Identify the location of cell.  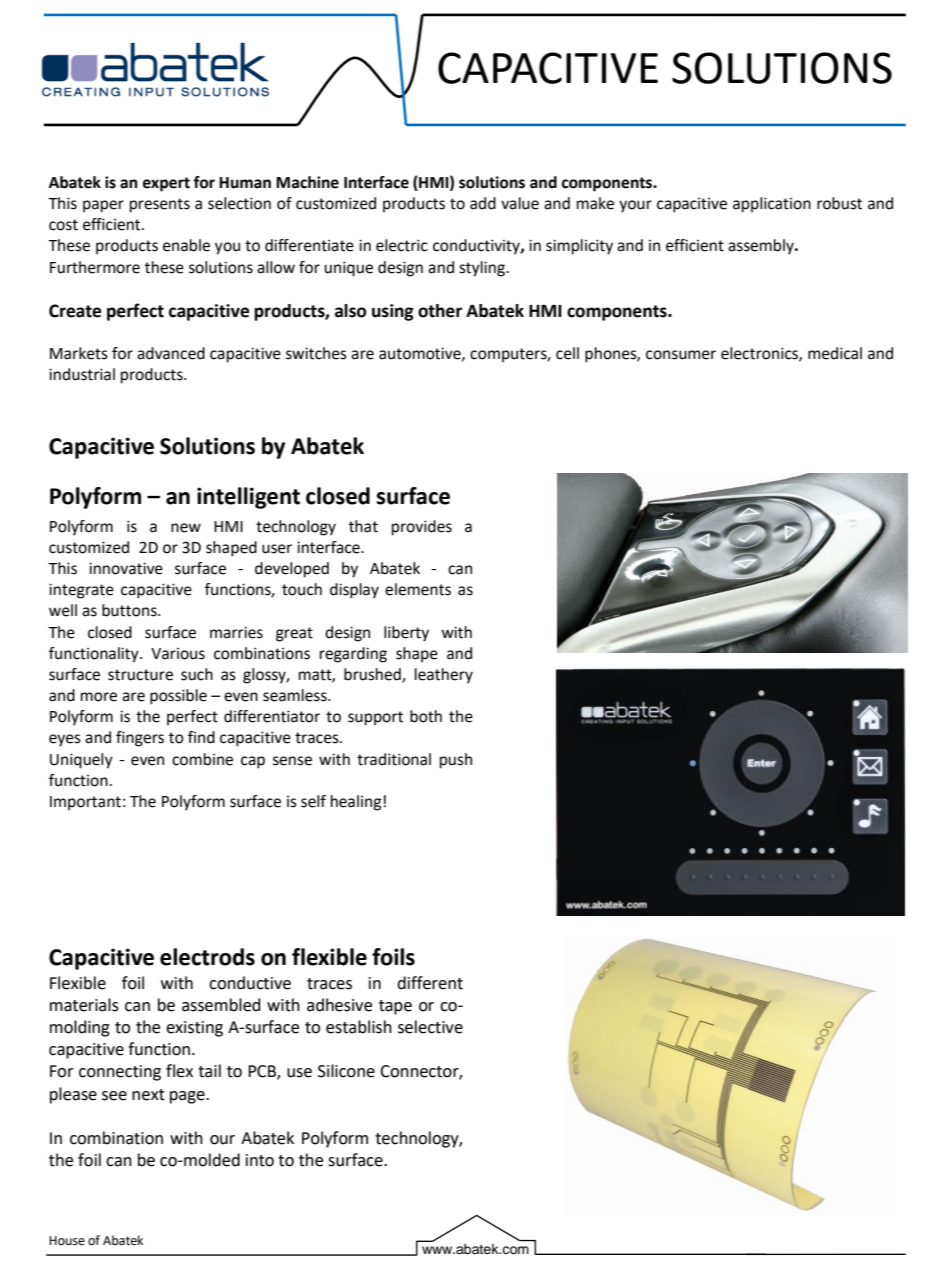
(567, 353).
